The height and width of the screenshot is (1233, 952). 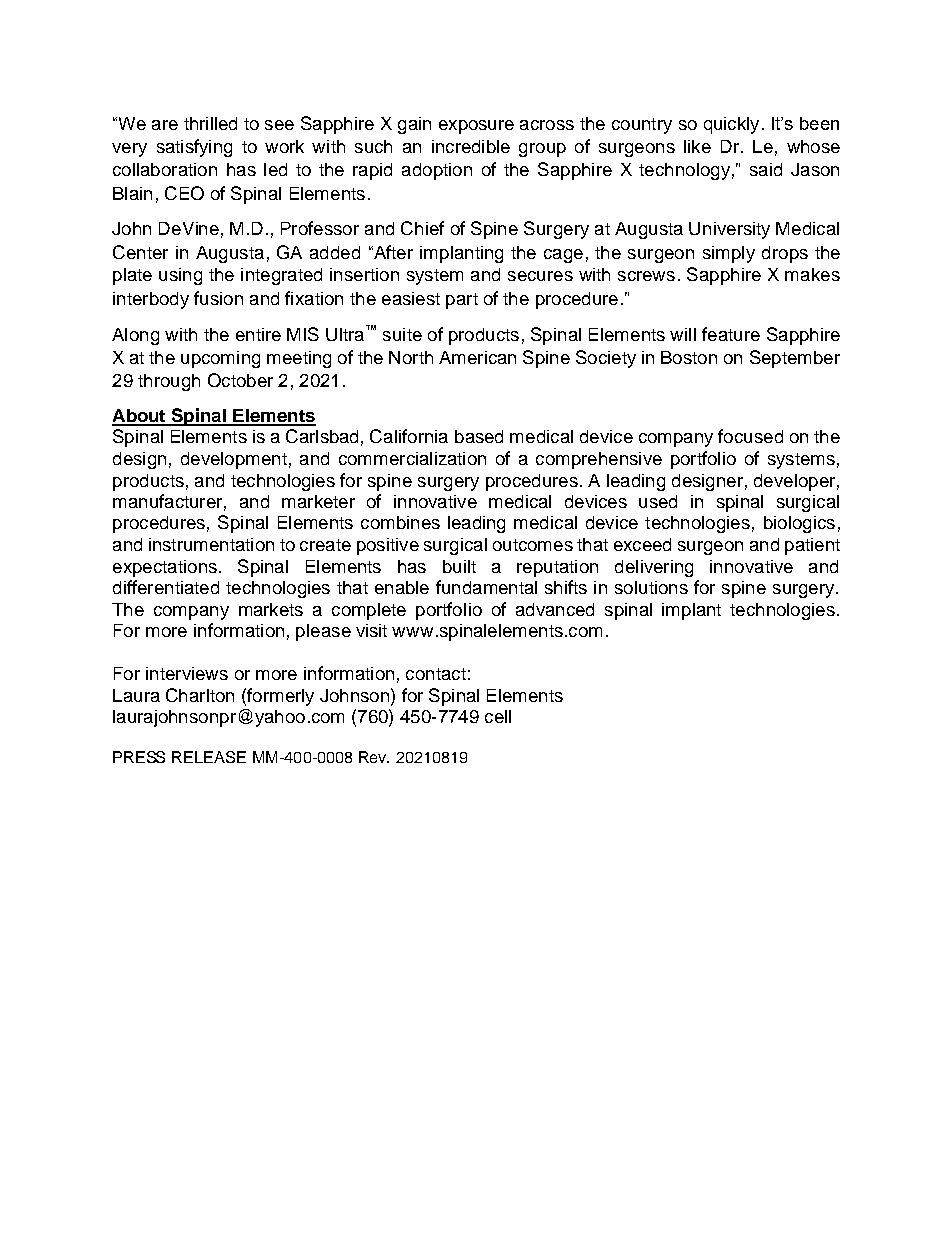 What do you see at coordinates (477, 357) in the screenshot?
I see `American` at bounding box center [477, 357].
